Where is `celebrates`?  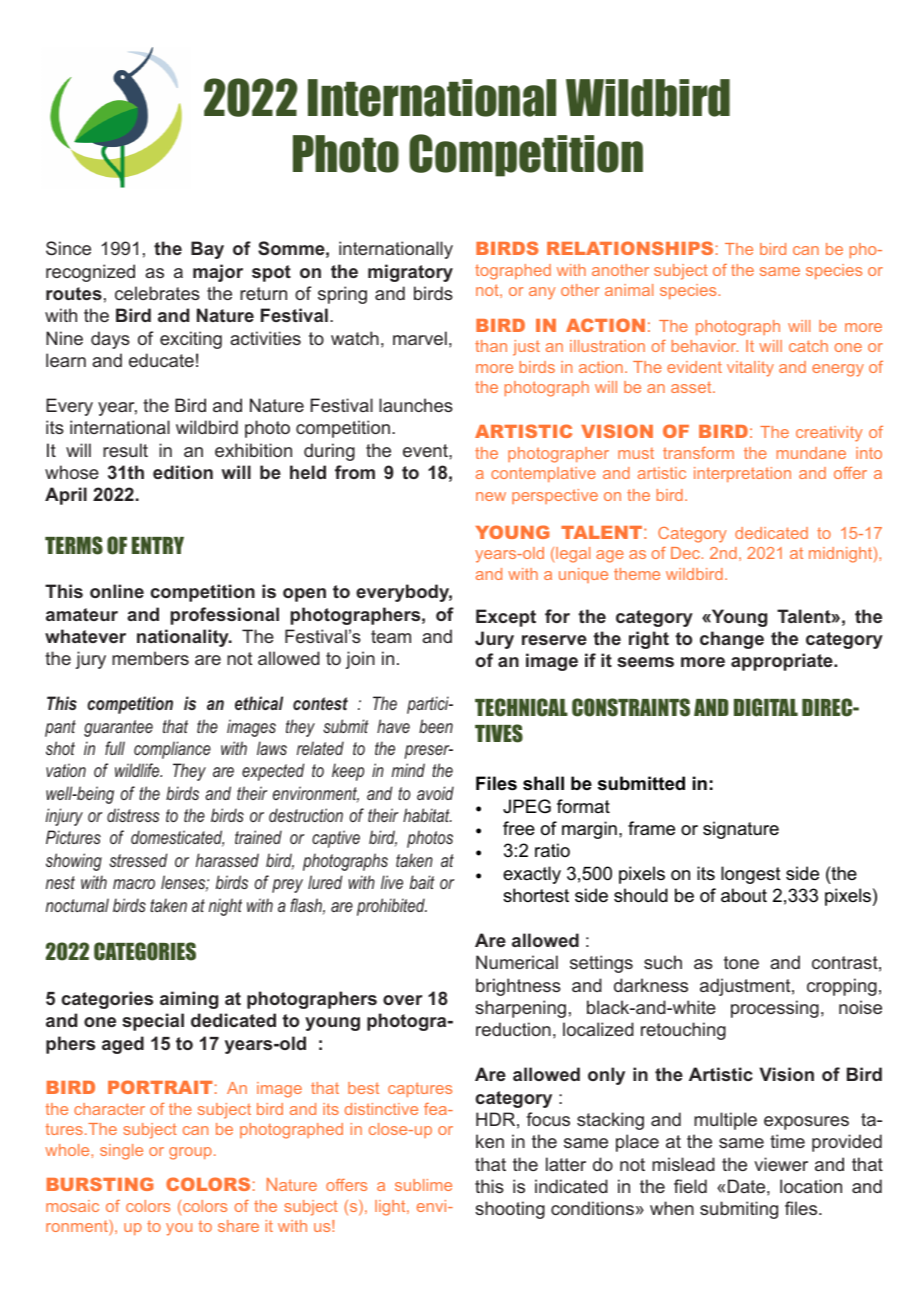
celebrates is located at coordinates (157, 293).
